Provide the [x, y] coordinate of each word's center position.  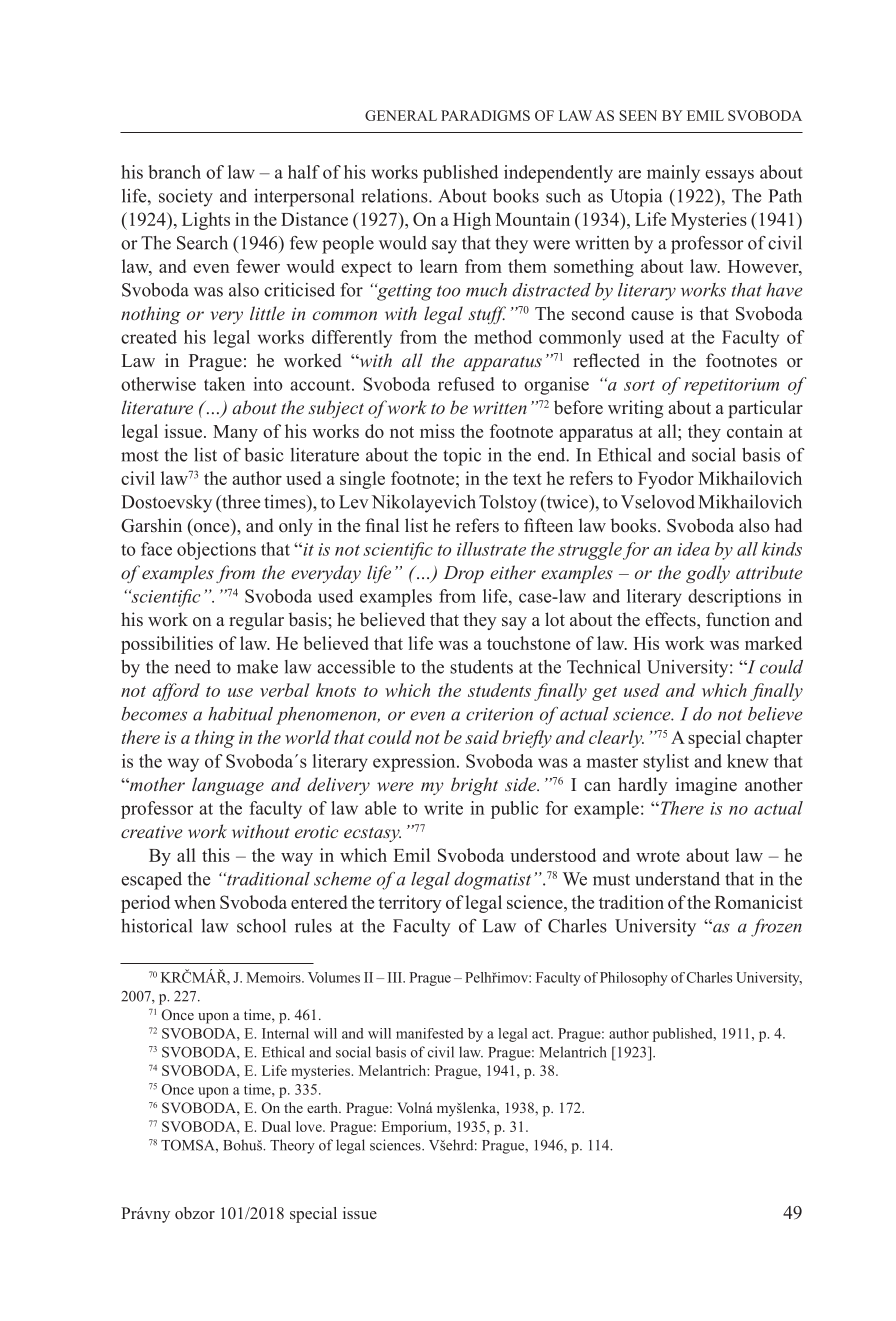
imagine [706, 786]
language [228, 786]
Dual [276, 1126]
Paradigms [485, 115]
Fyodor [666, 480]
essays [729, 176]
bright [474, 786]
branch [174, 172]
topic [462, 457]
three [240, 502]
